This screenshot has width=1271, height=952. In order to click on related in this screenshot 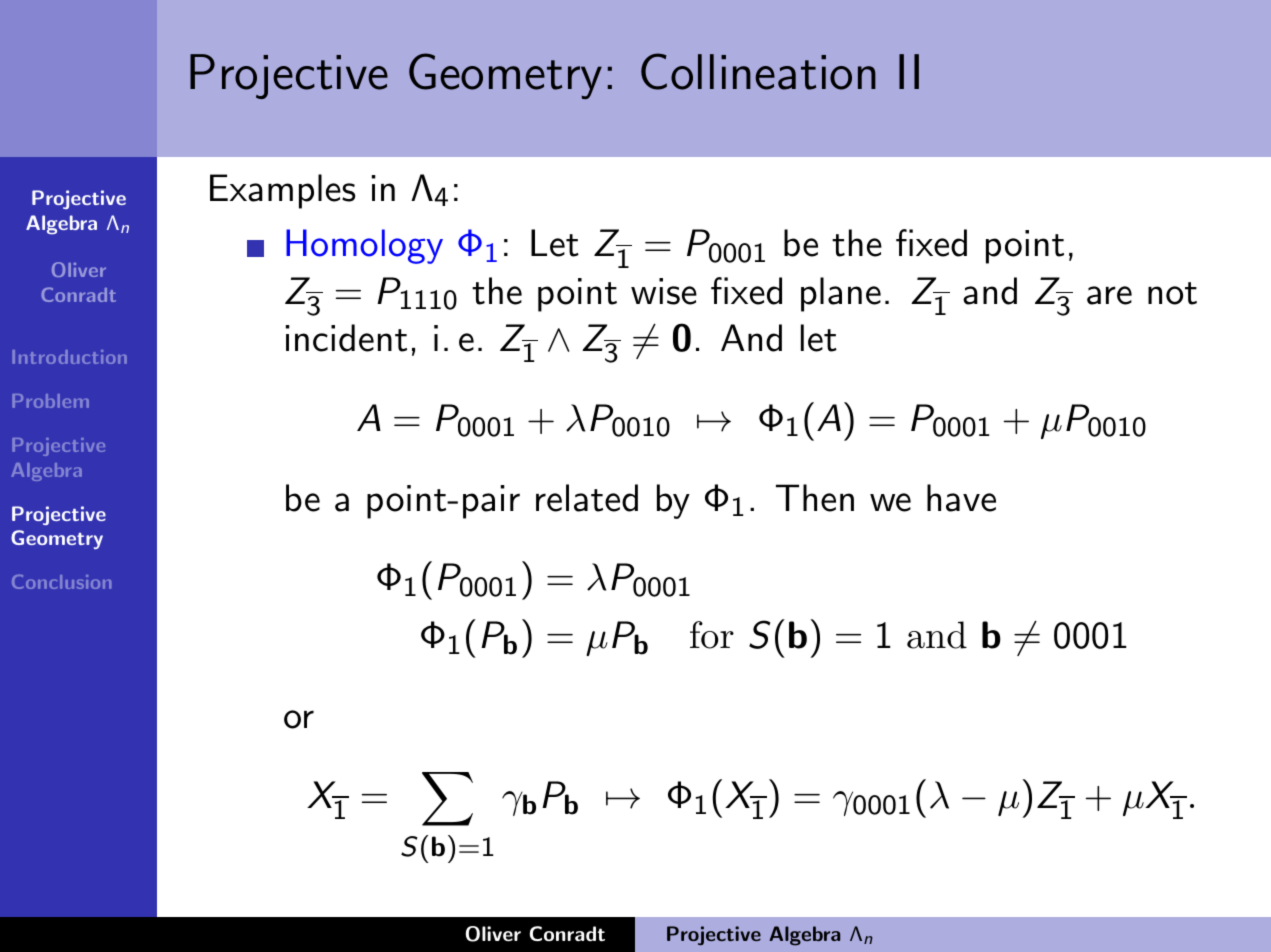, I will do `click(587, 498)`.
